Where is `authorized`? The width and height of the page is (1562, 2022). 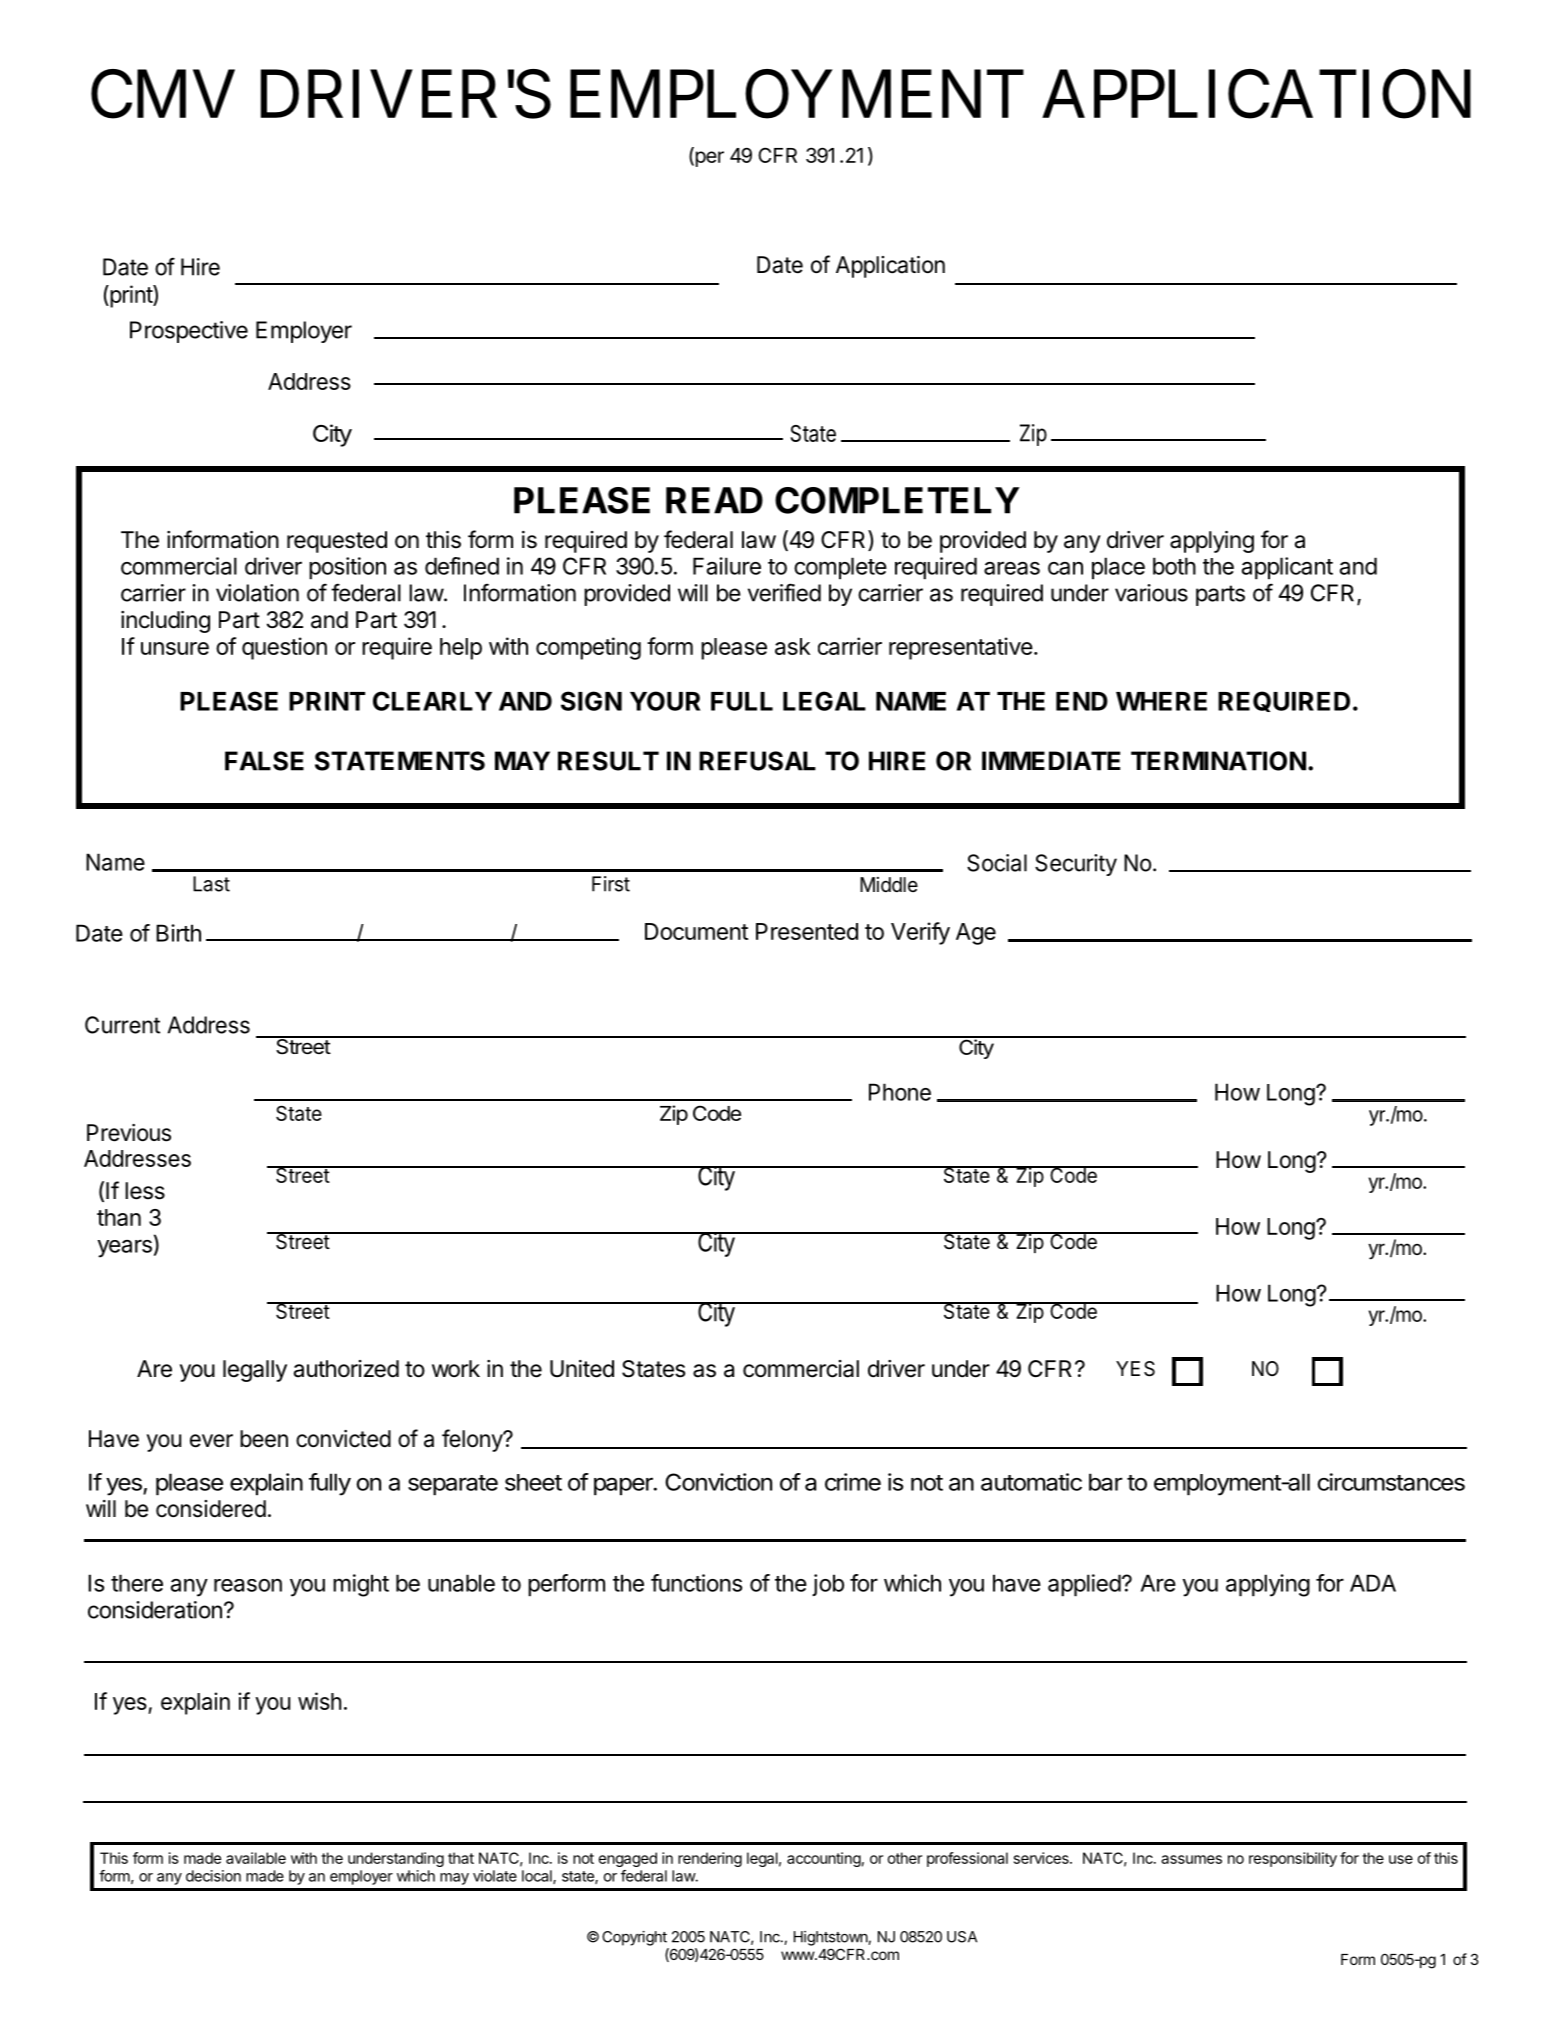 authorized is located at coordinates (346, 1369).
